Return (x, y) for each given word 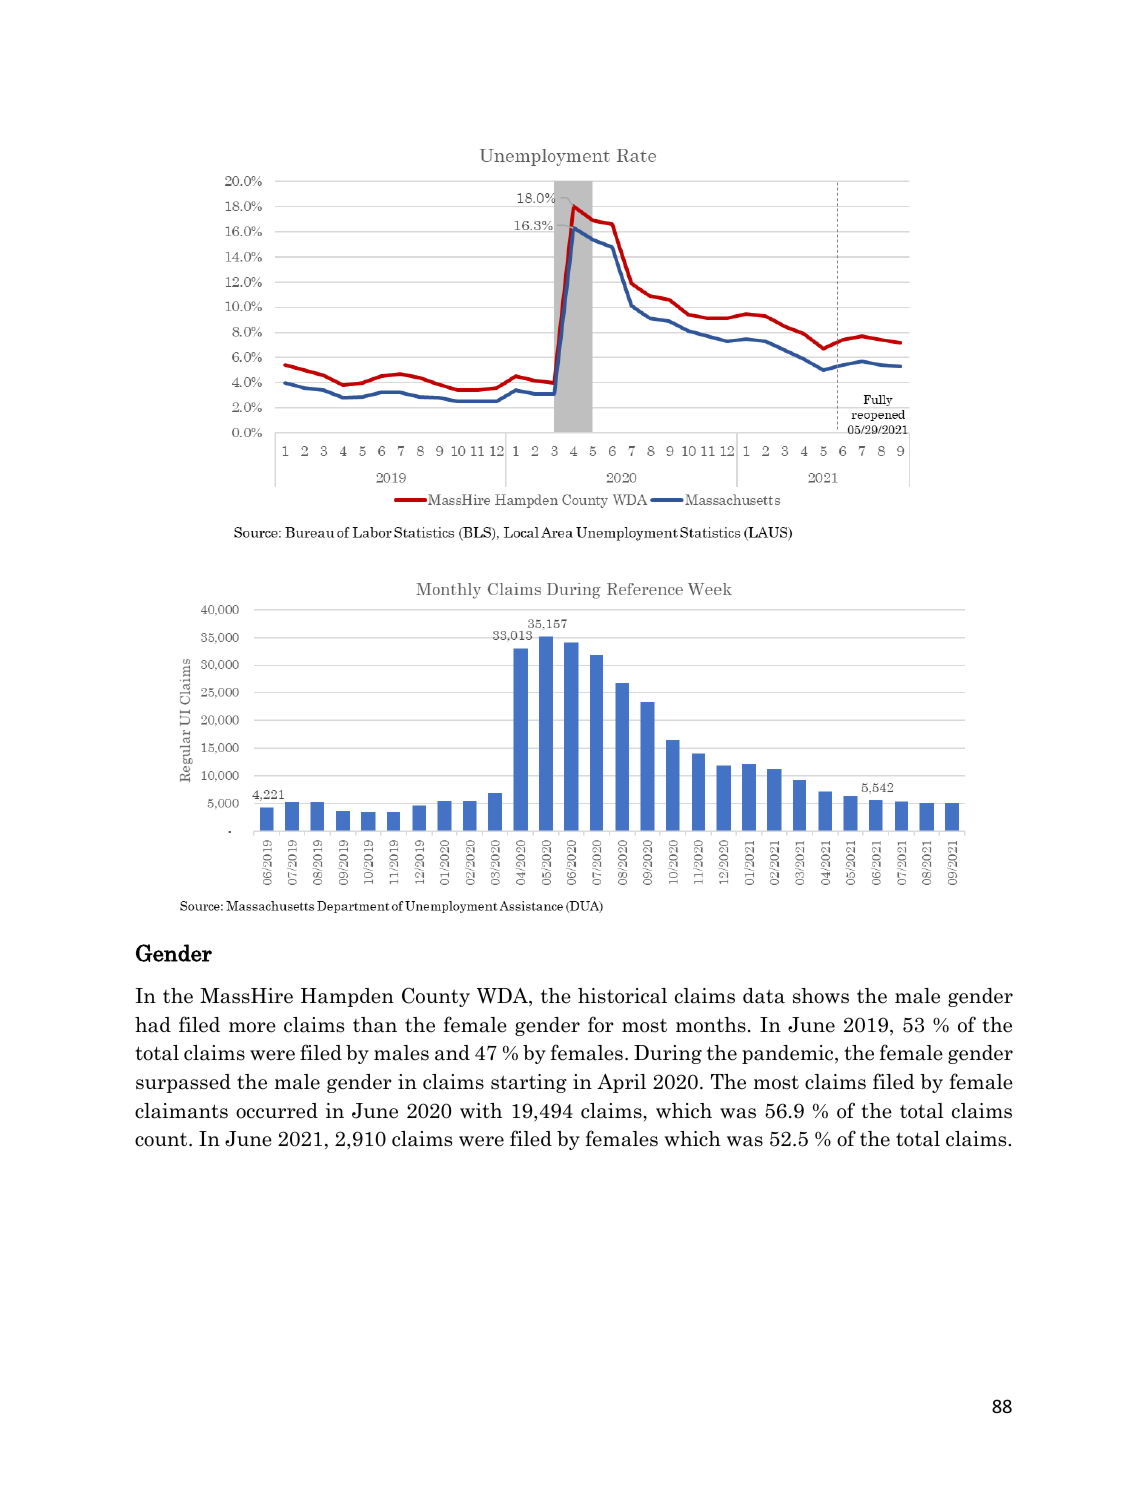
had (153, 1025)
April (621, 1083)
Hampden (347, 997)
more (252, 1027)
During (668, 1054)
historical (622, 996)
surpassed (183, 1083)
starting (529, 1083)
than (375, 1025)
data (764, 996)
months (711, 1025)
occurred (277, 1111)
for (601, 1024)
